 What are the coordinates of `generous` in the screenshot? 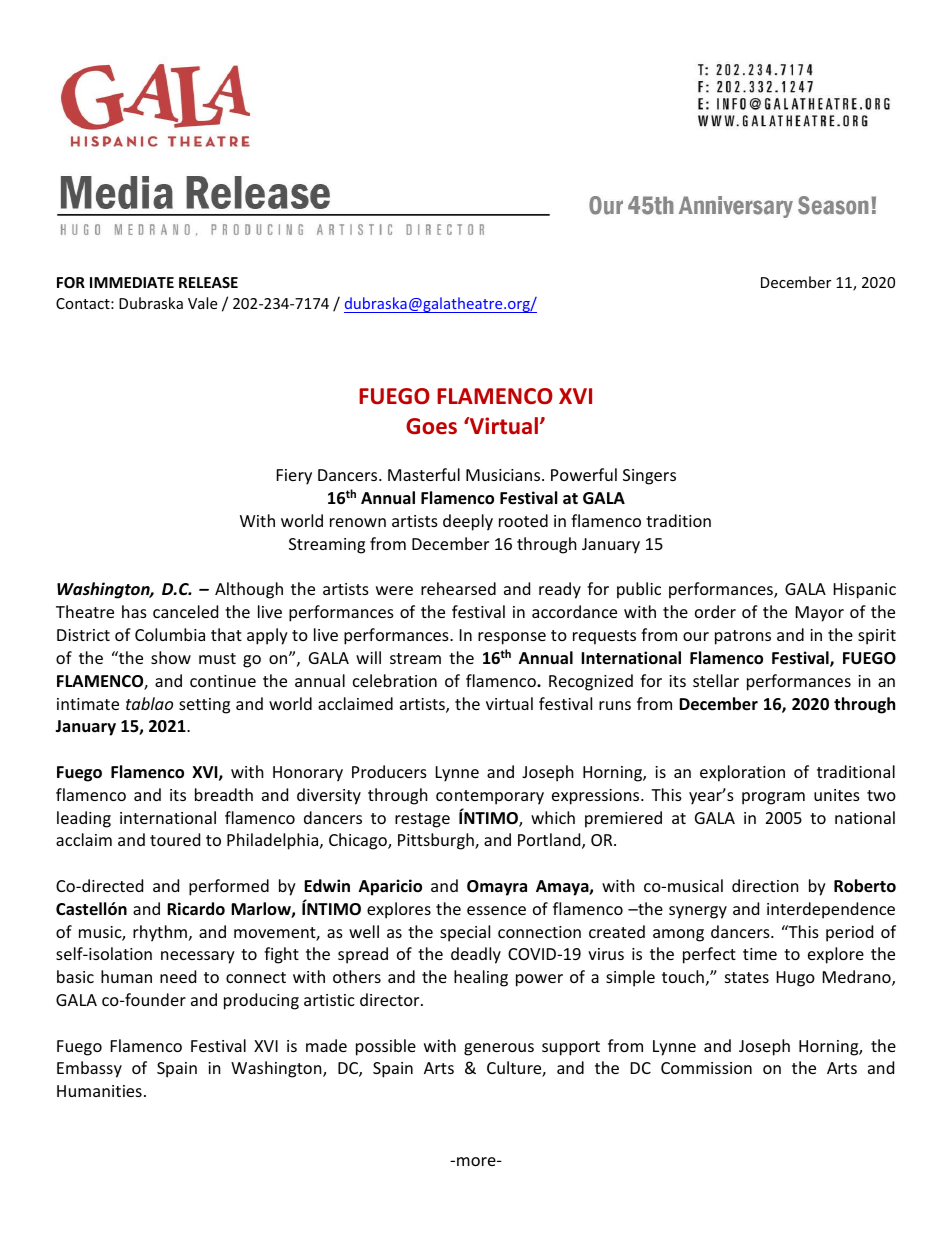 It's located at (499, 1049).
